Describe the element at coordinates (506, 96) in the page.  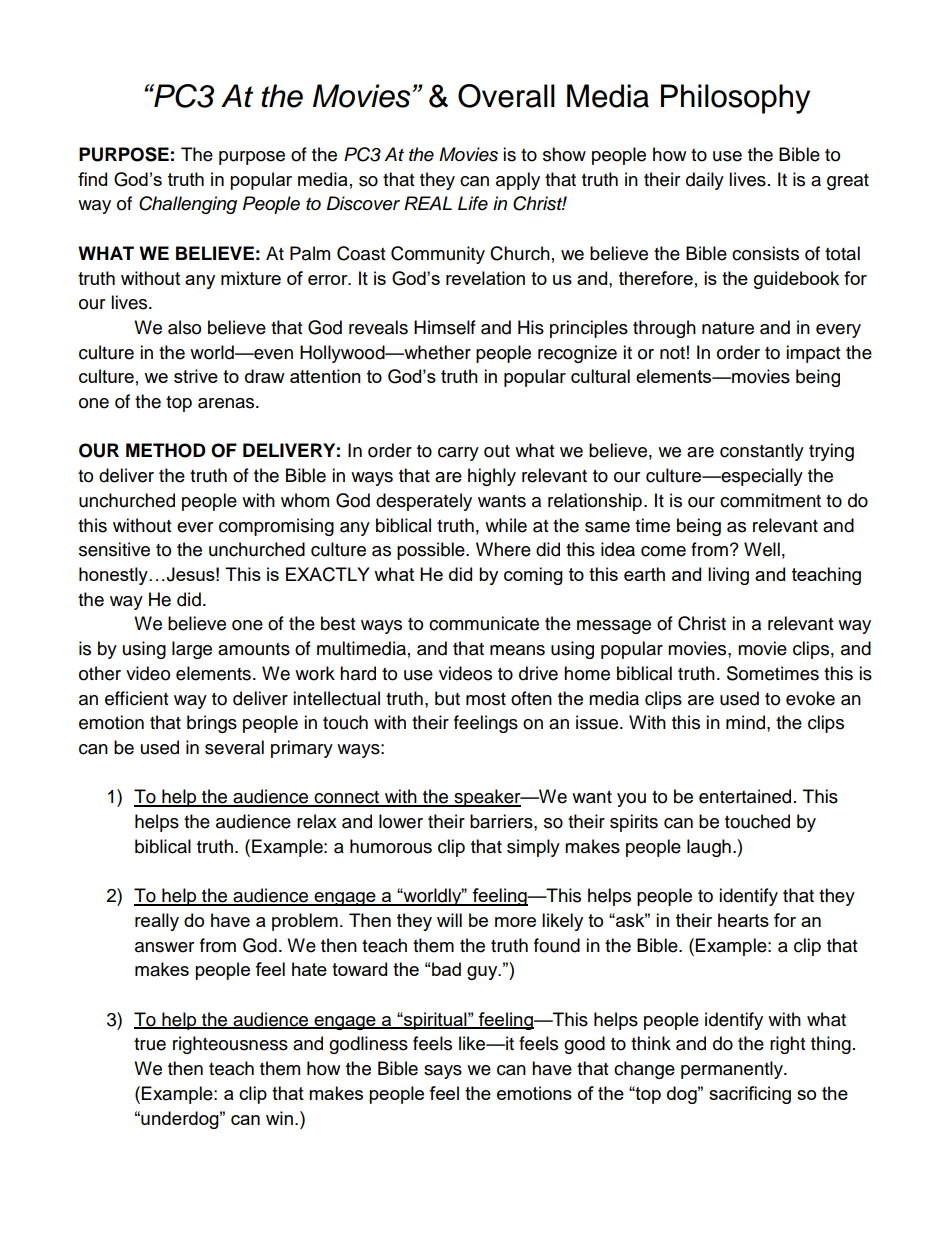
I see `Overall` at that location.
